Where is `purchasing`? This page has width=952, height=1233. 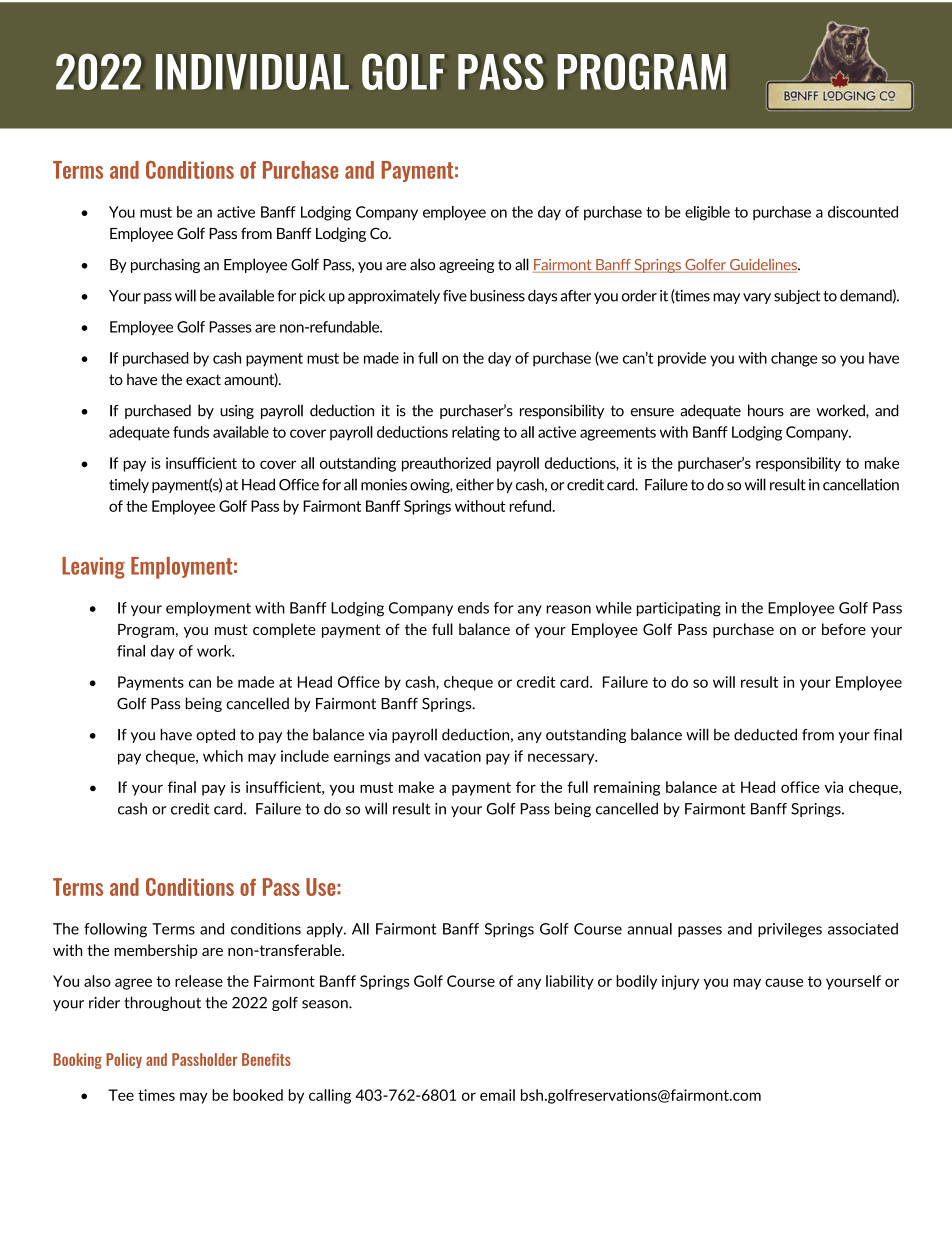
purchasing is located at coordinates (165, 265).
